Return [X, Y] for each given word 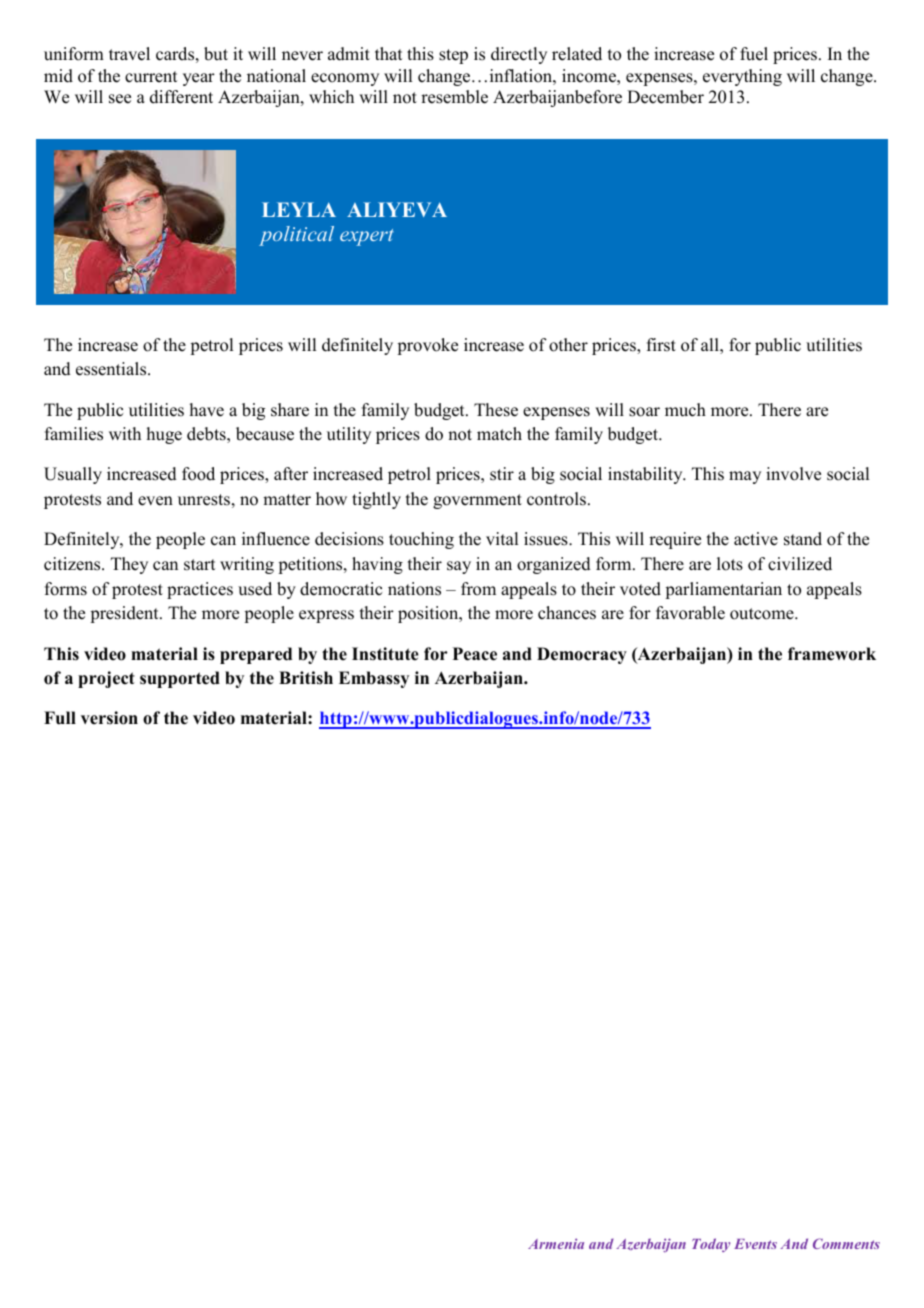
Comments [846, 1243]
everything [742, 77]
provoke [427, 346]
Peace [475, 654]
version [109, 718]
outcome [763, 614]
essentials [112, 369]
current [151, 77]
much [685, 410]
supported [180, 679]
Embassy [374, 679]
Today [711, 1245]
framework [832, 654]
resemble [454, 97]
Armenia [556, 1243]
